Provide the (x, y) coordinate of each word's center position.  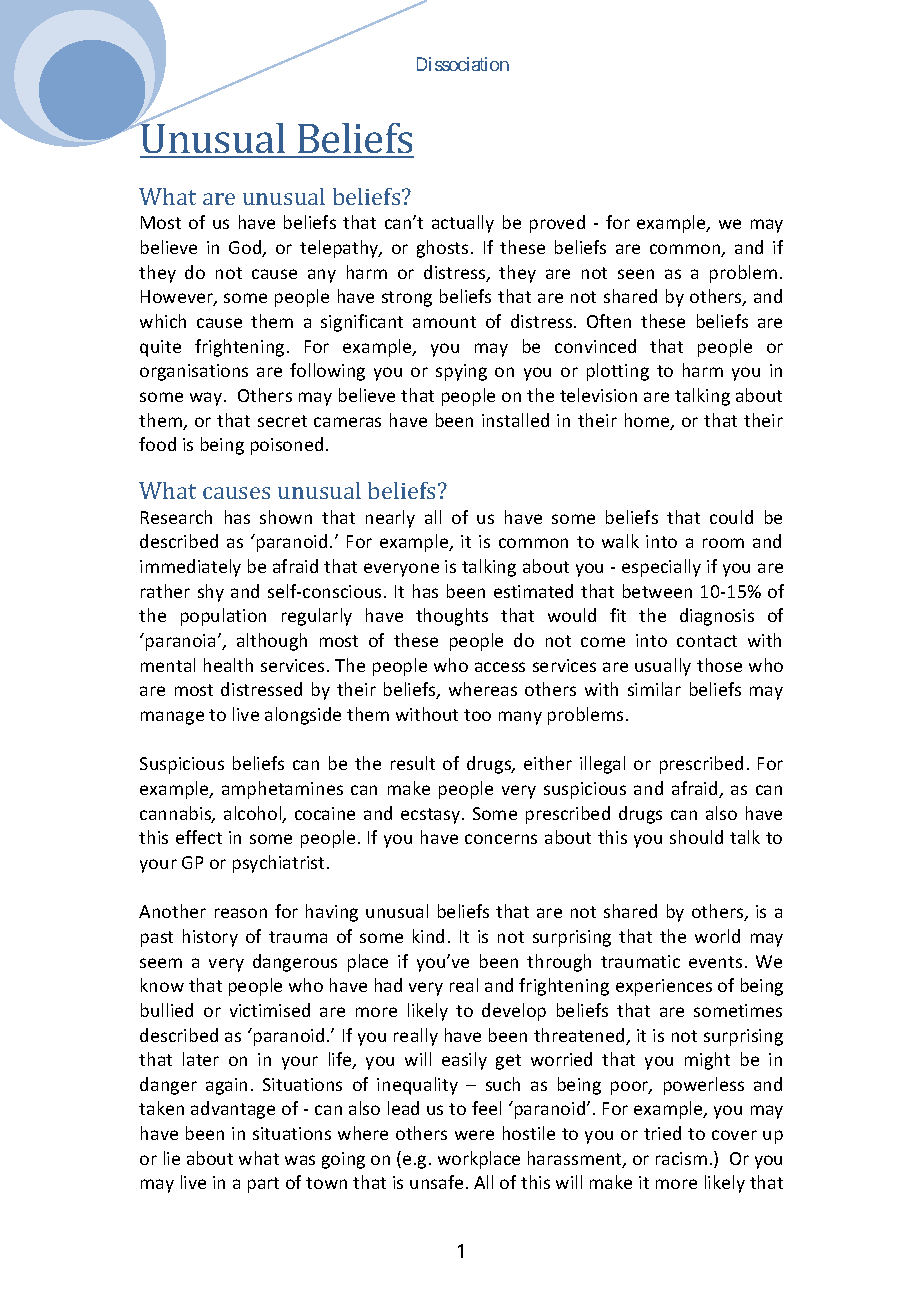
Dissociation (463, 64)
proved (557, 224)
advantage (233, 1110)
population (223, 617)
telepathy (340, 249)
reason (241, 913)
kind (428, 936)
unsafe (436, 1182)
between (657, 591)
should (696, 837)
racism (681, 1158)
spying (461, 372)
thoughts (452, 617)
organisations (194, 372)
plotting (618, 372)
